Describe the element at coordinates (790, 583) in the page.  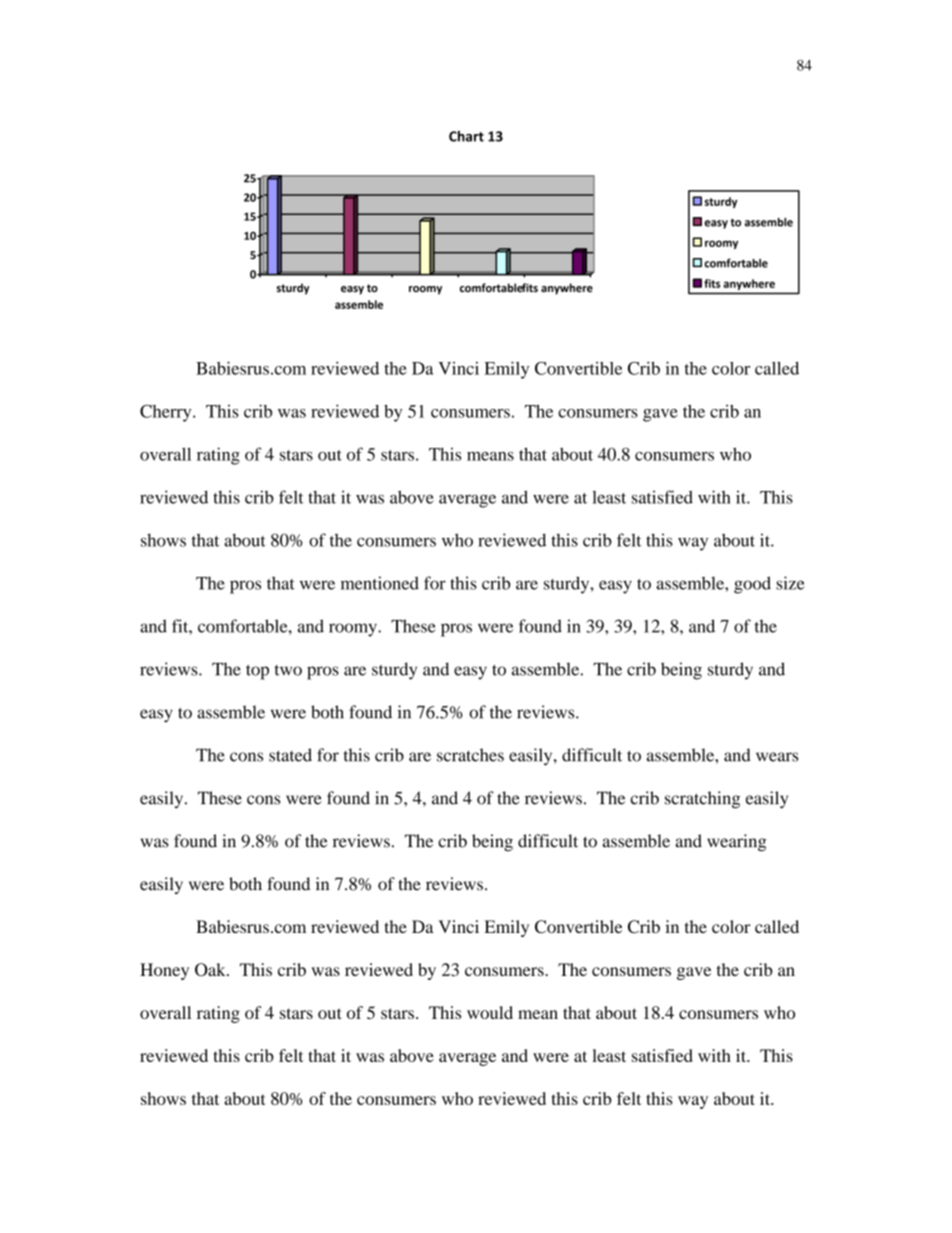
I see `size` at that location.
